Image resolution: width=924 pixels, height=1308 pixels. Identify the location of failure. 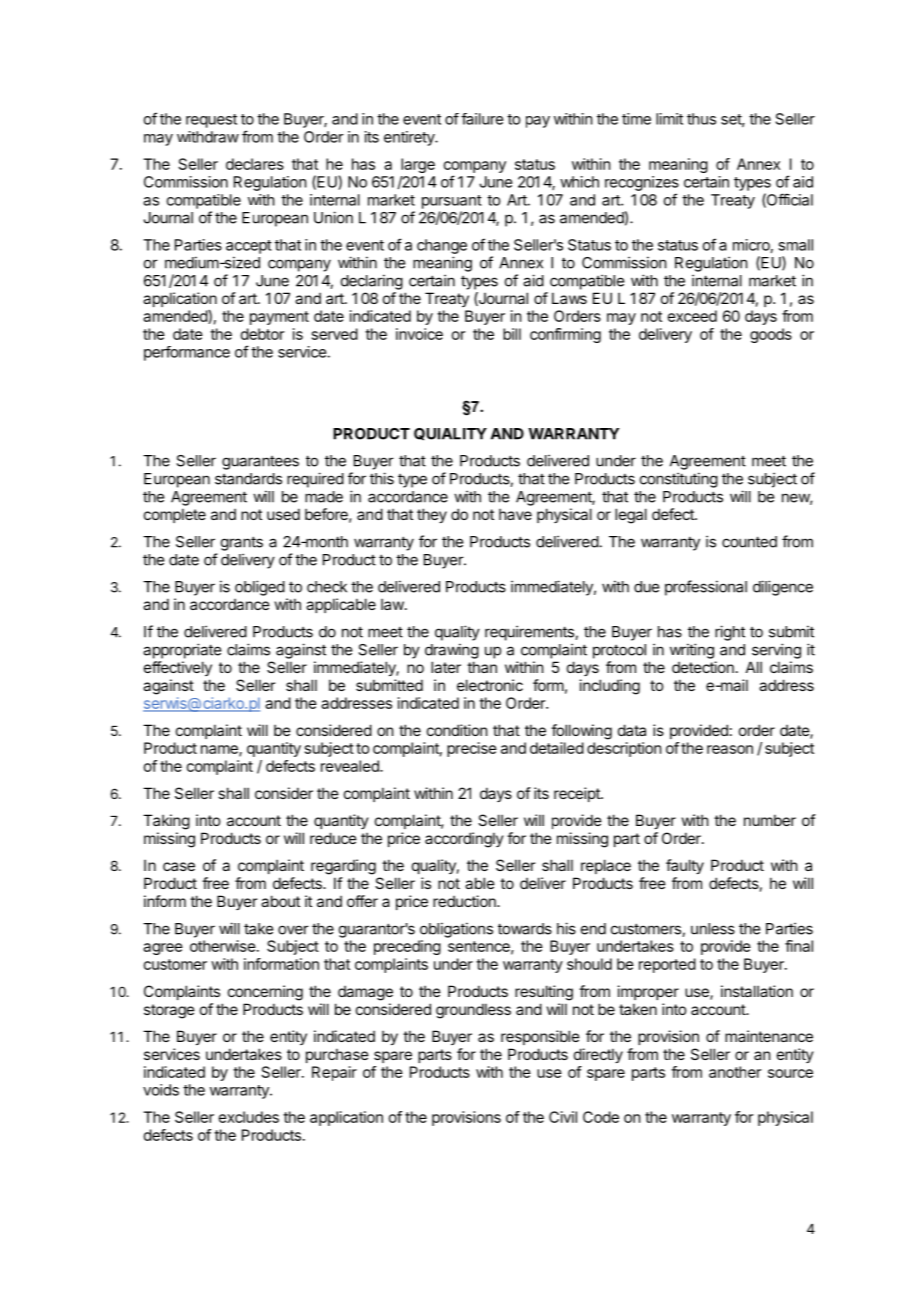
(482, 119).
